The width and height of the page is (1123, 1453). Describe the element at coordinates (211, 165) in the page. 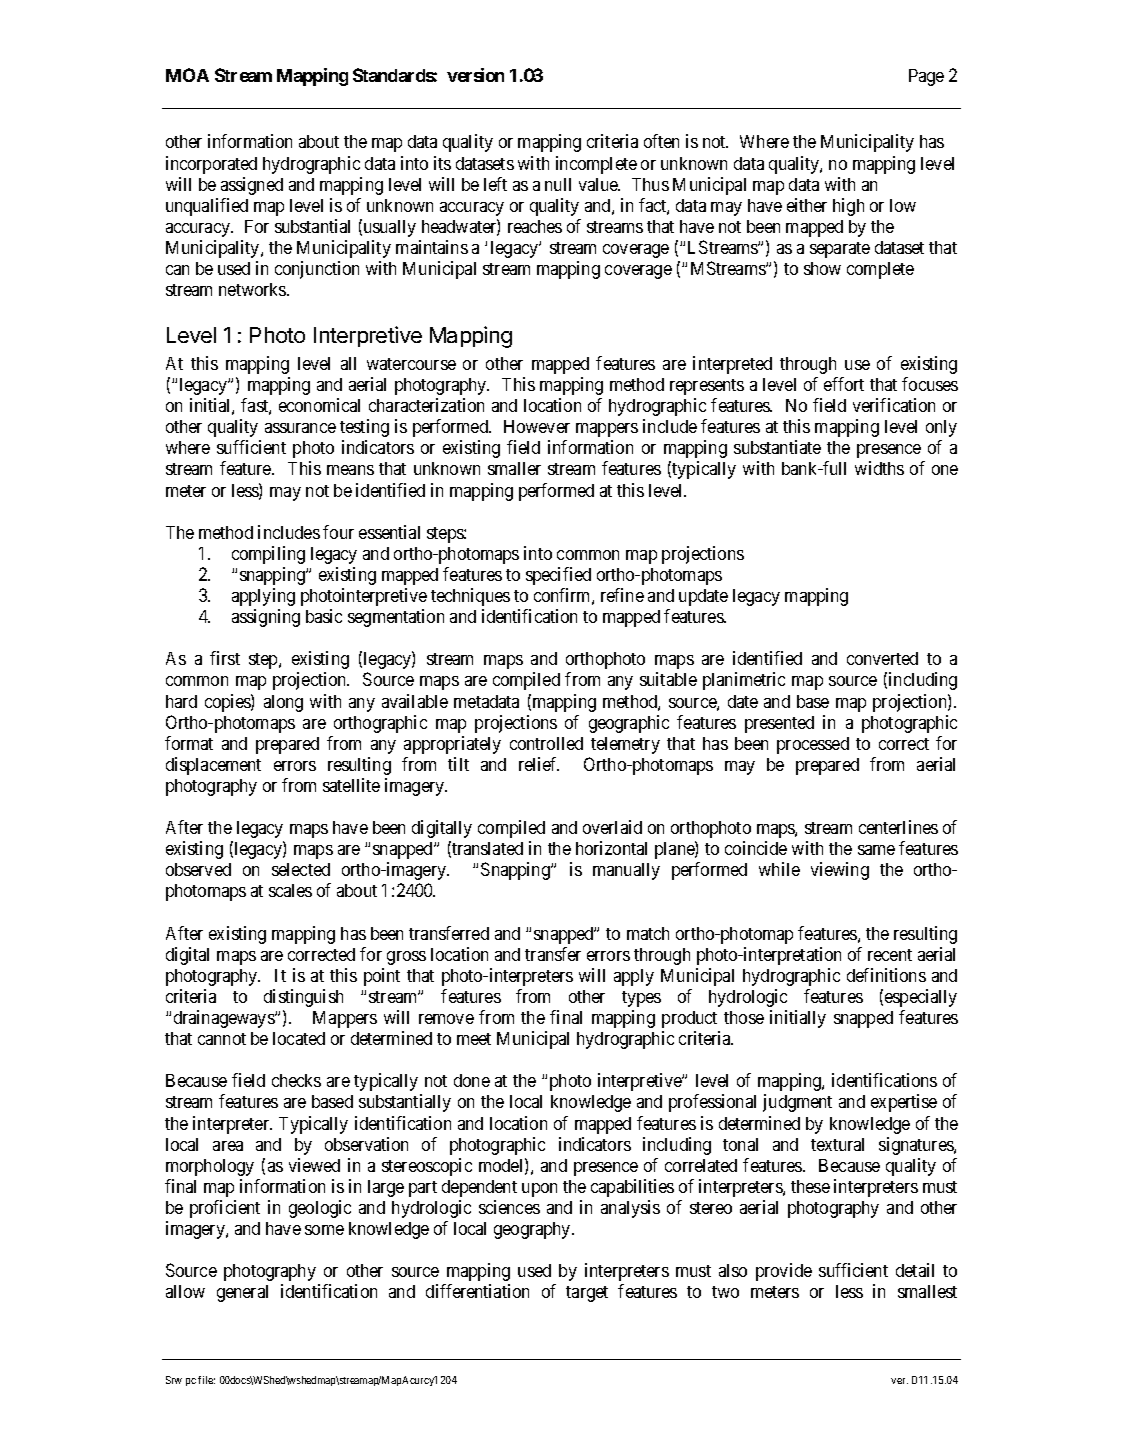

I see `incorporated` at that location.
